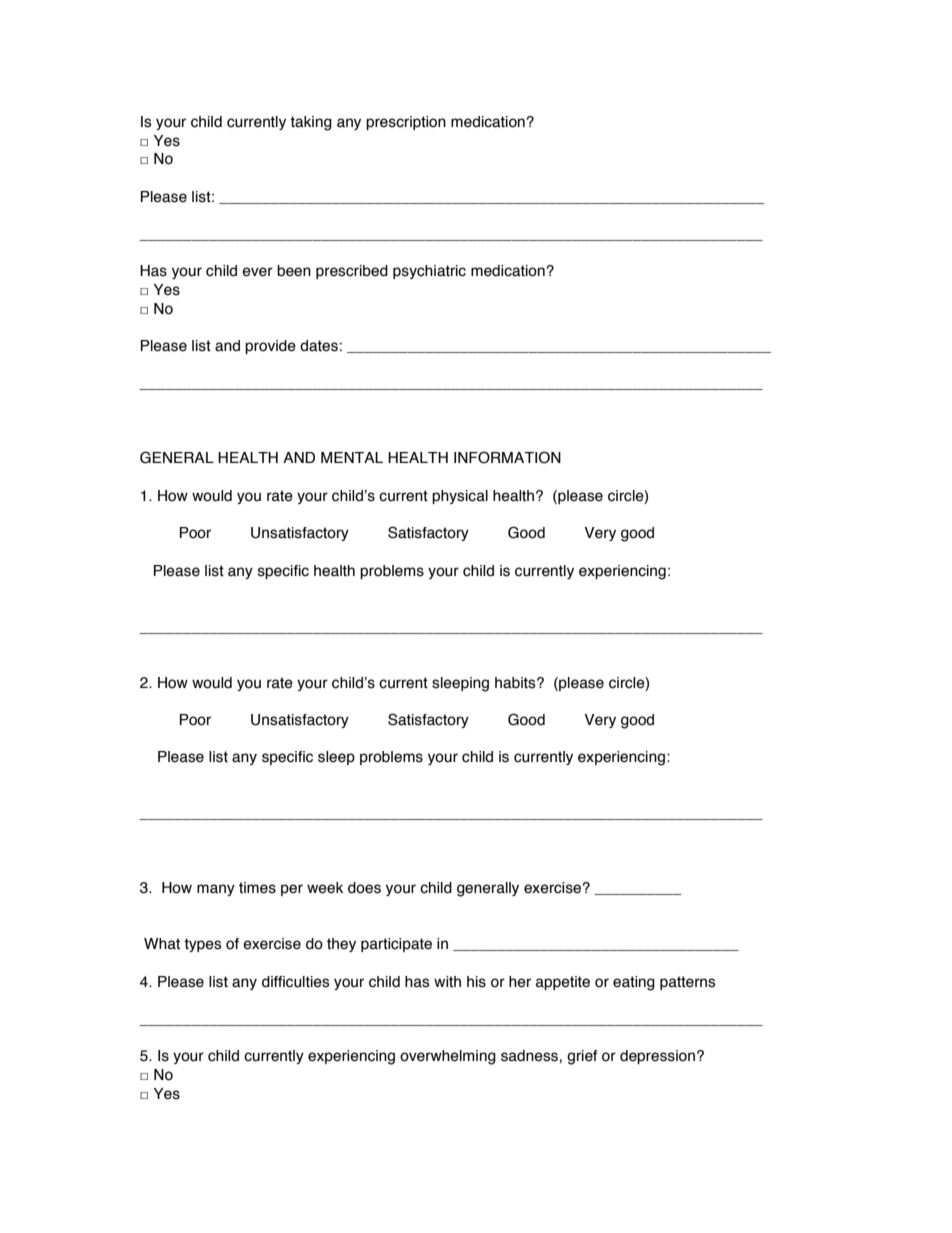  Describe the element at coordinates (507, 457) in the image. I see `INFORMATION` at that location.
